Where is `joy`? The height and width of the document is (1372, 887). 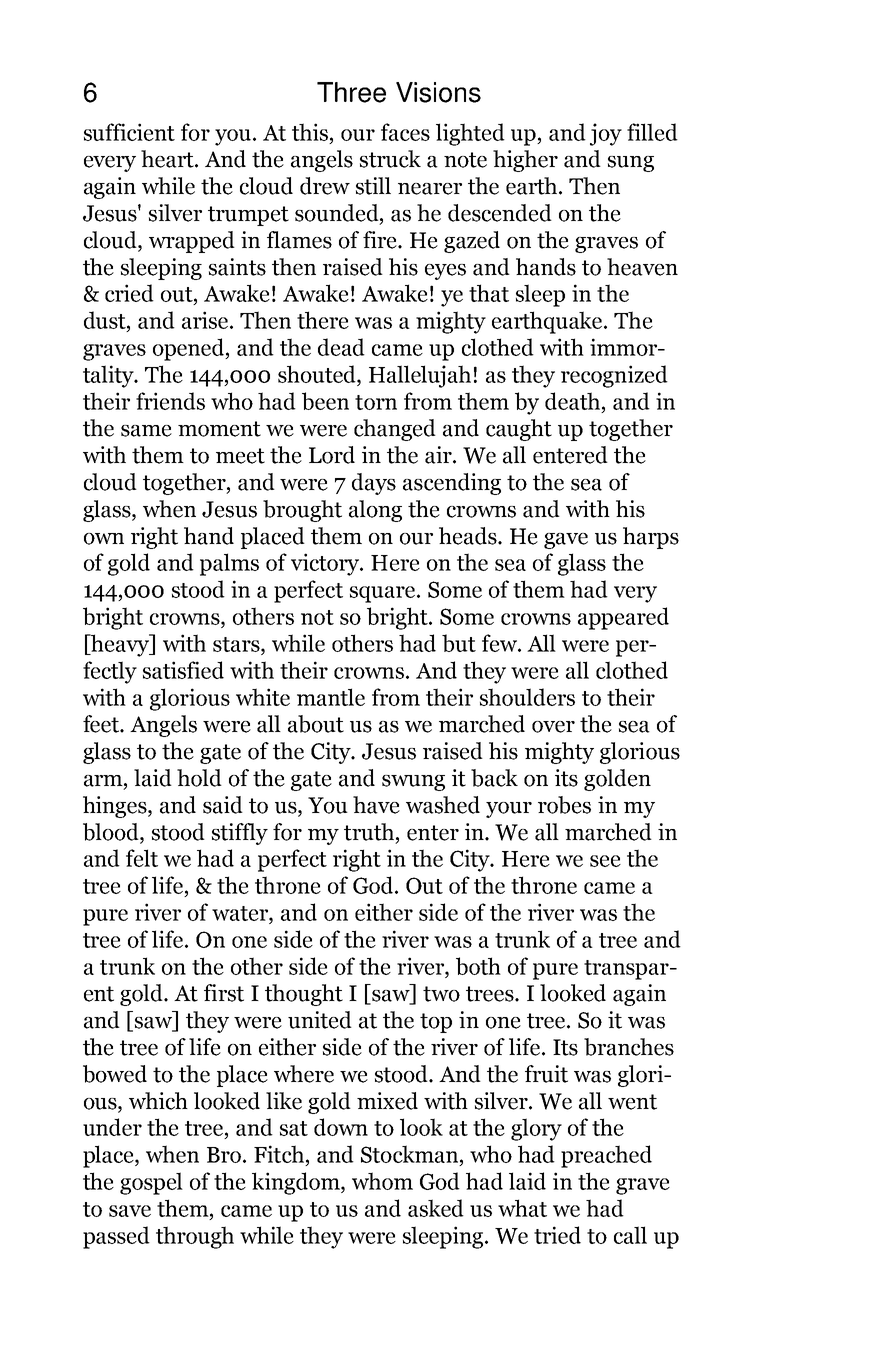 joy is located at coordinates (606, 134).
